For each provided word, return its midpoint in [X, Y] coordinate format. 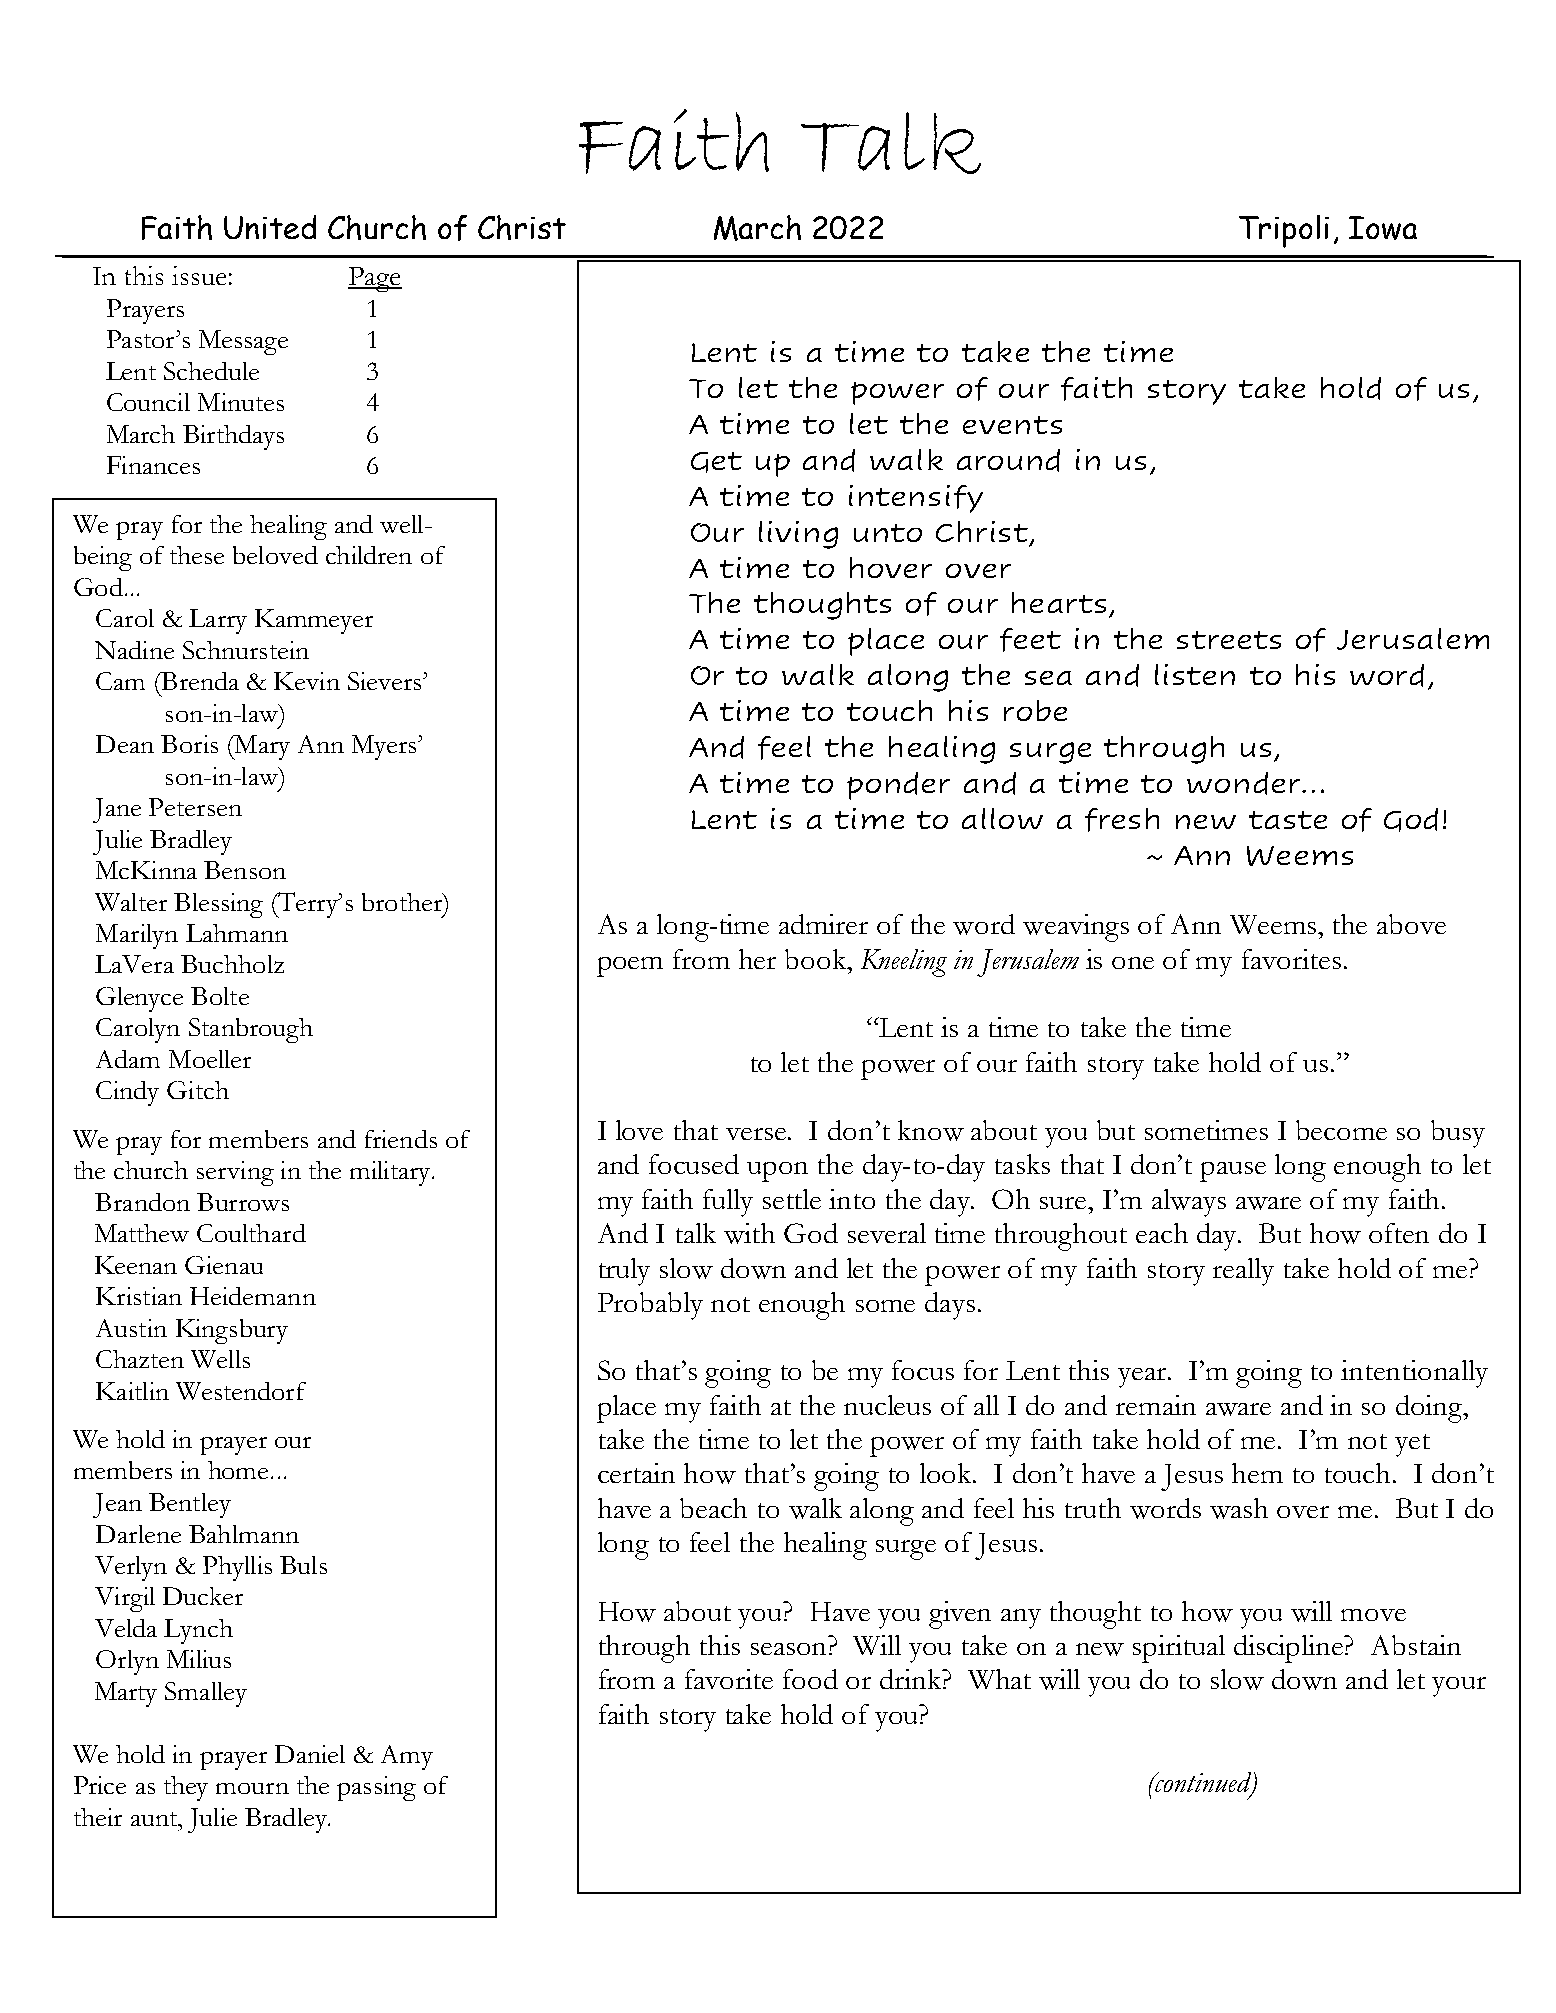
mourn [252, 1788]
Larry [218, 621]
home [238, 1470]
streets [1229, 640]
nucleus [887, 1405]
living [798, 535]
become [1341, 1130]
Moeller [210, 1059]
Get [716, 462]
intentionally [1414, 1374]
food [810, 1679]
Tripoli [1284, 231]
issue [199, 275]
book [817, 959]
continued [1204, 1783]
